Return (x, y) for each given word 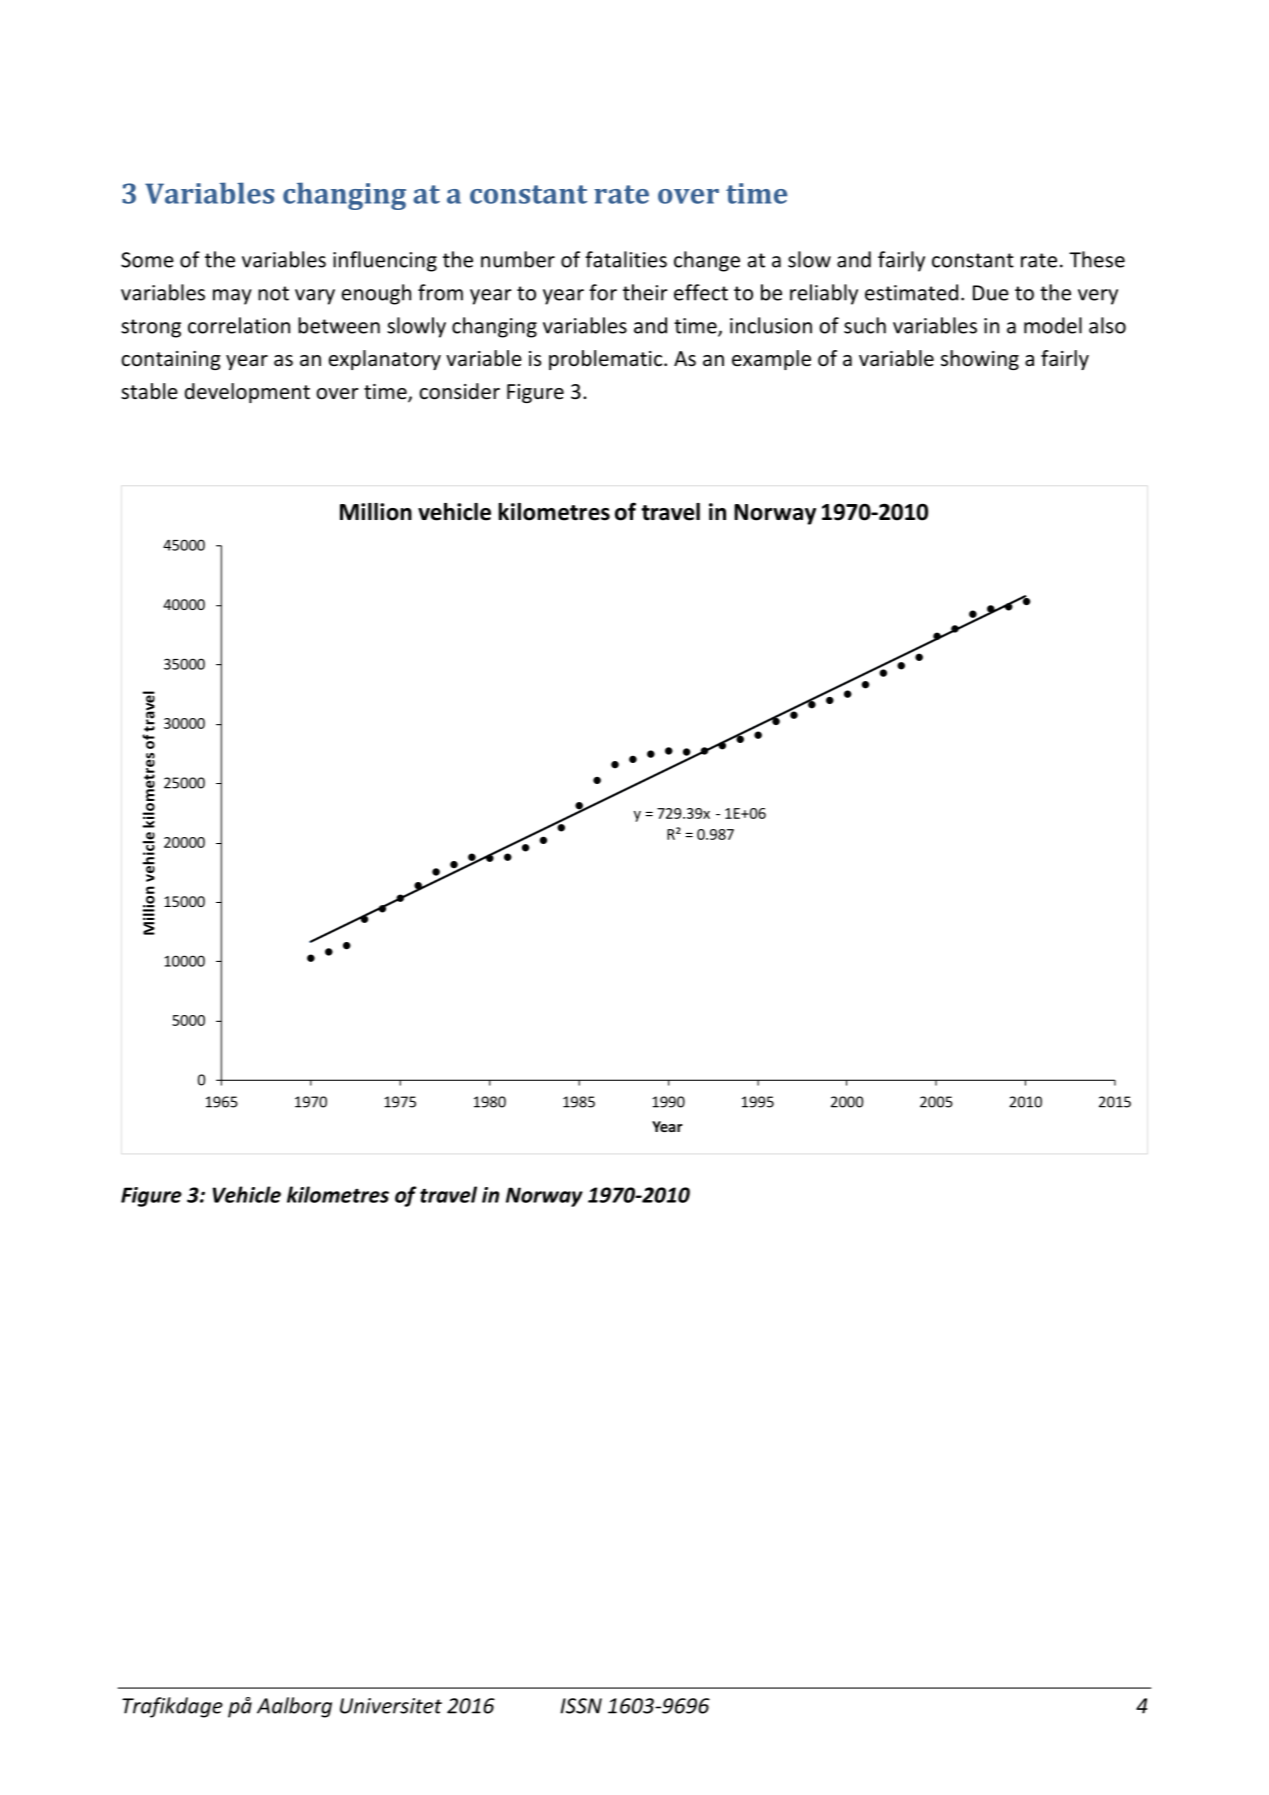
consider (459, 391)
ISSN (581, 1706)
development (247, 393)
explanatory (385, 360)
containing (171, 360)
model (1053, 325)
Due (991, 293)
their (645, 292)
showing (980, 360)
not (273, 293)
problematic (607, 360)
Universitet (391, 1706)
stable (149, 391)
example (771, 360)
